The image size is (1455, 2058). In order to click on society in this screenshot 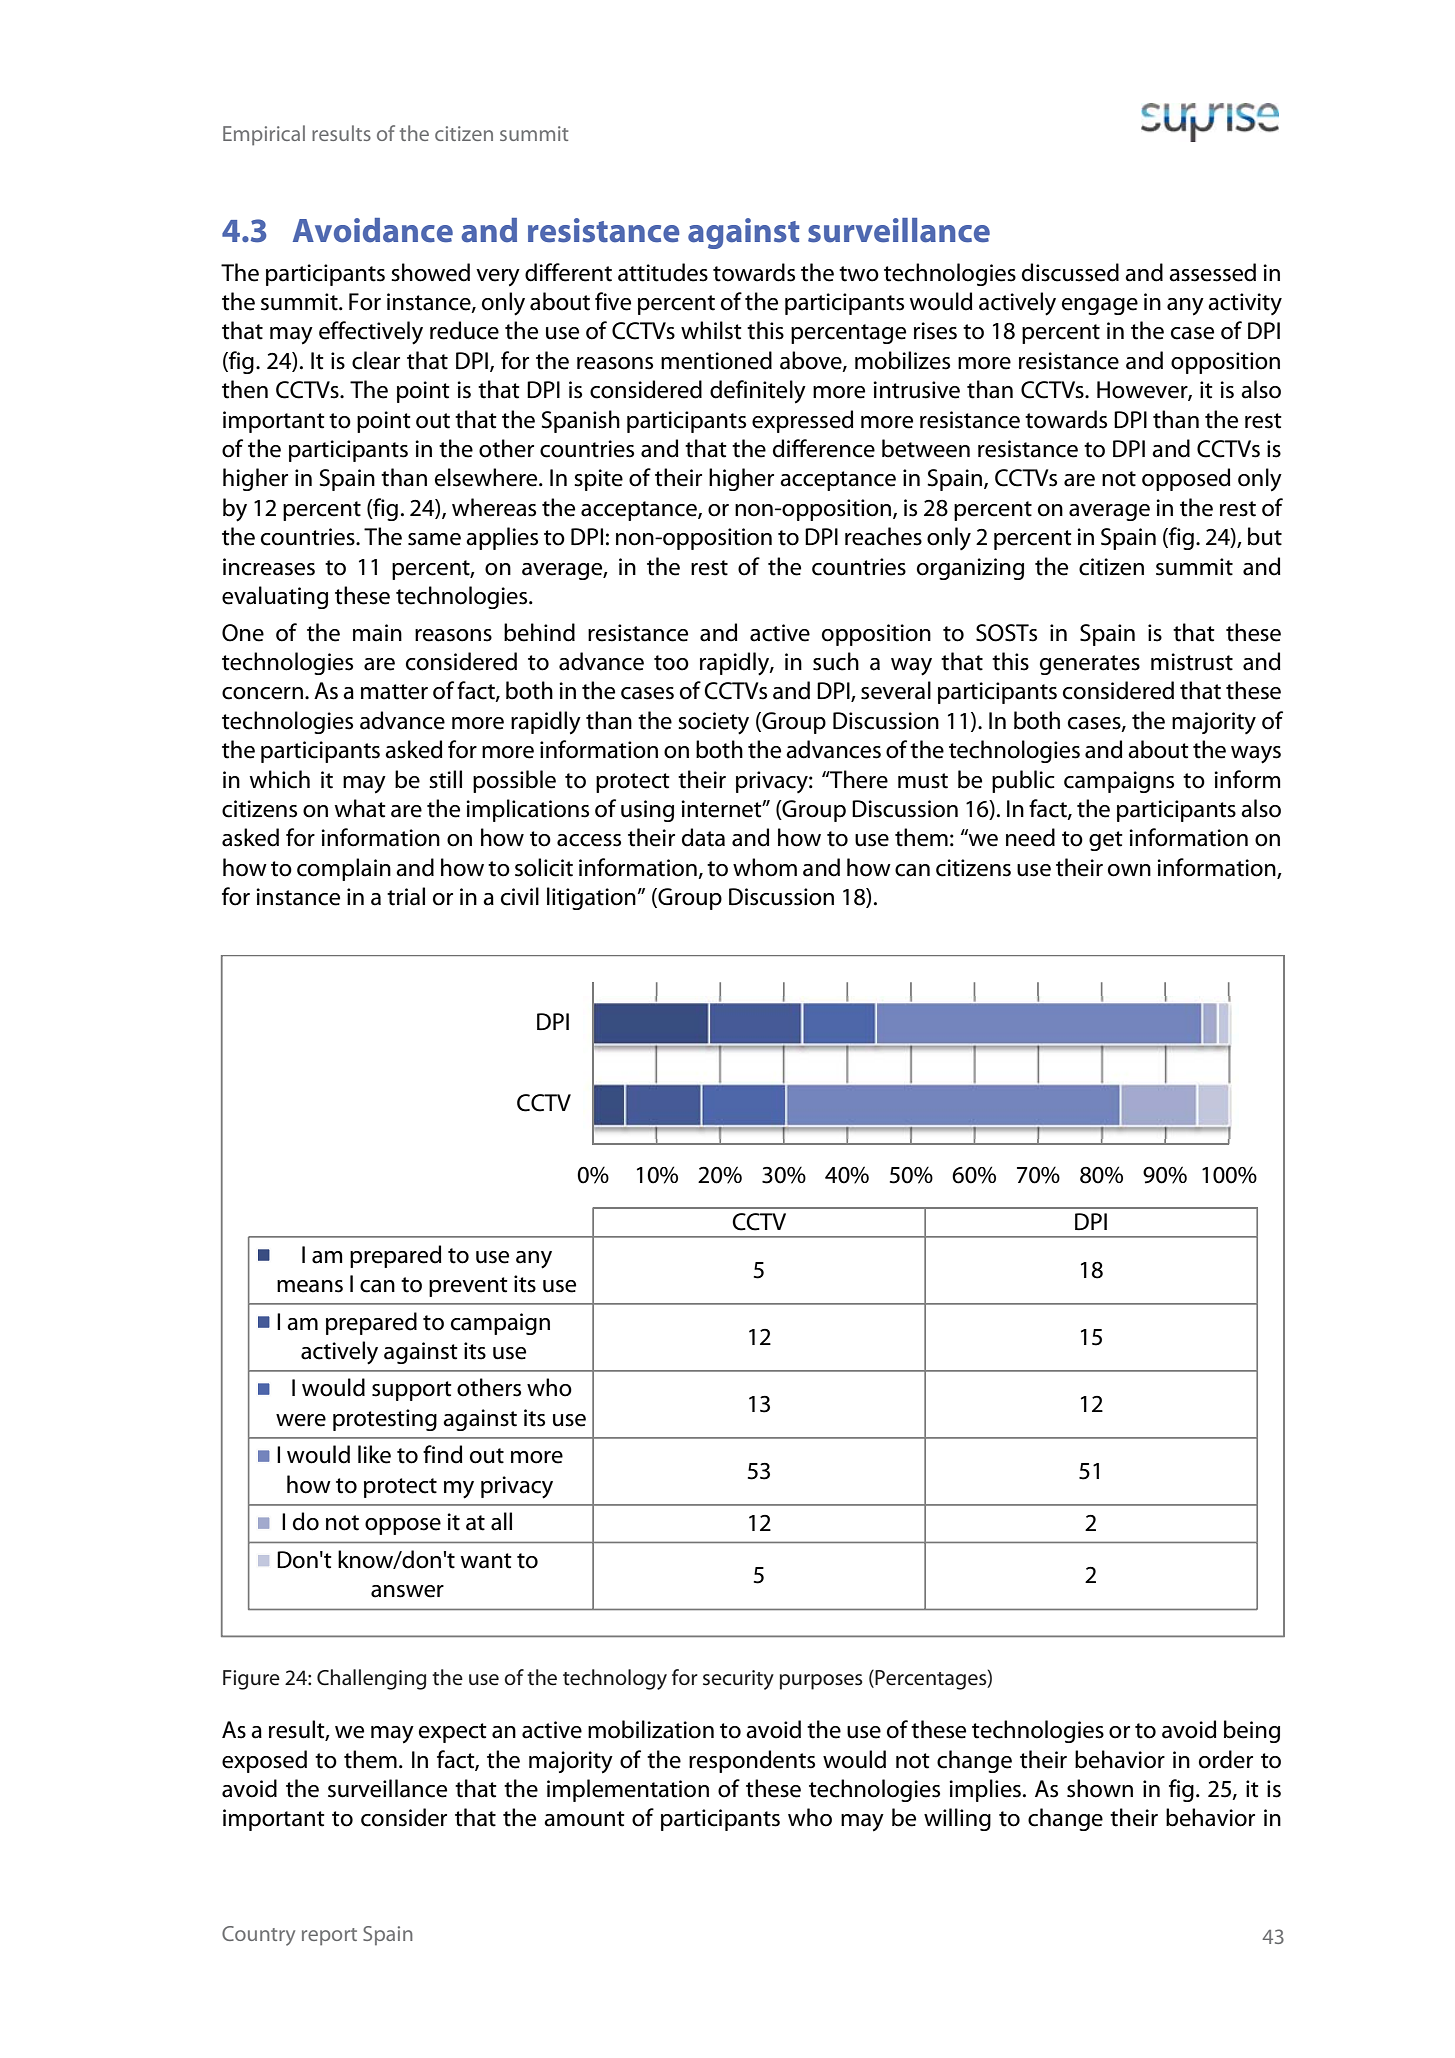, I will do `click(713, 723)`.
